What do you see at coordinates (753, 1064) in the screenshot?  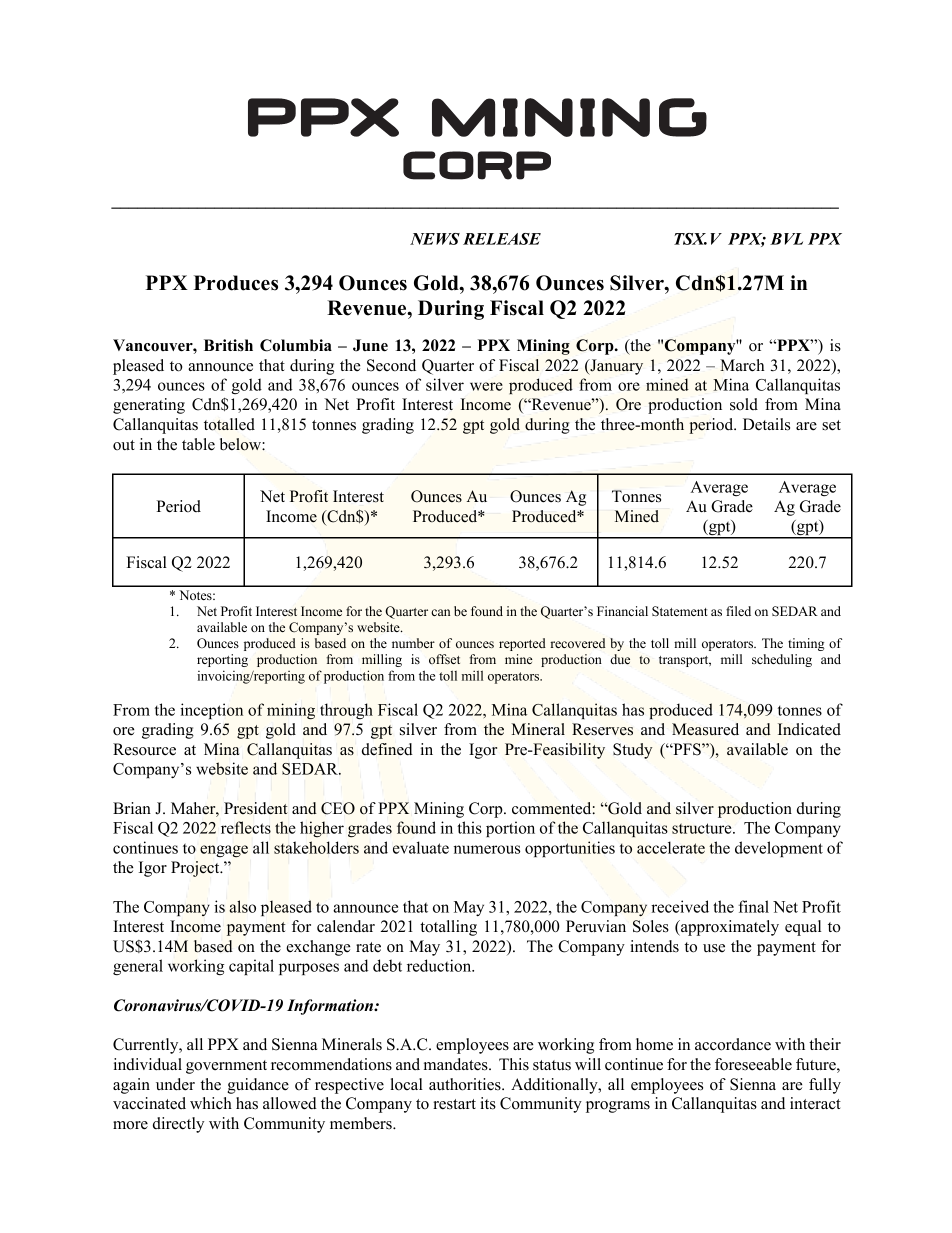 I see `foreseeable` at bounding box center [753, 1064].
